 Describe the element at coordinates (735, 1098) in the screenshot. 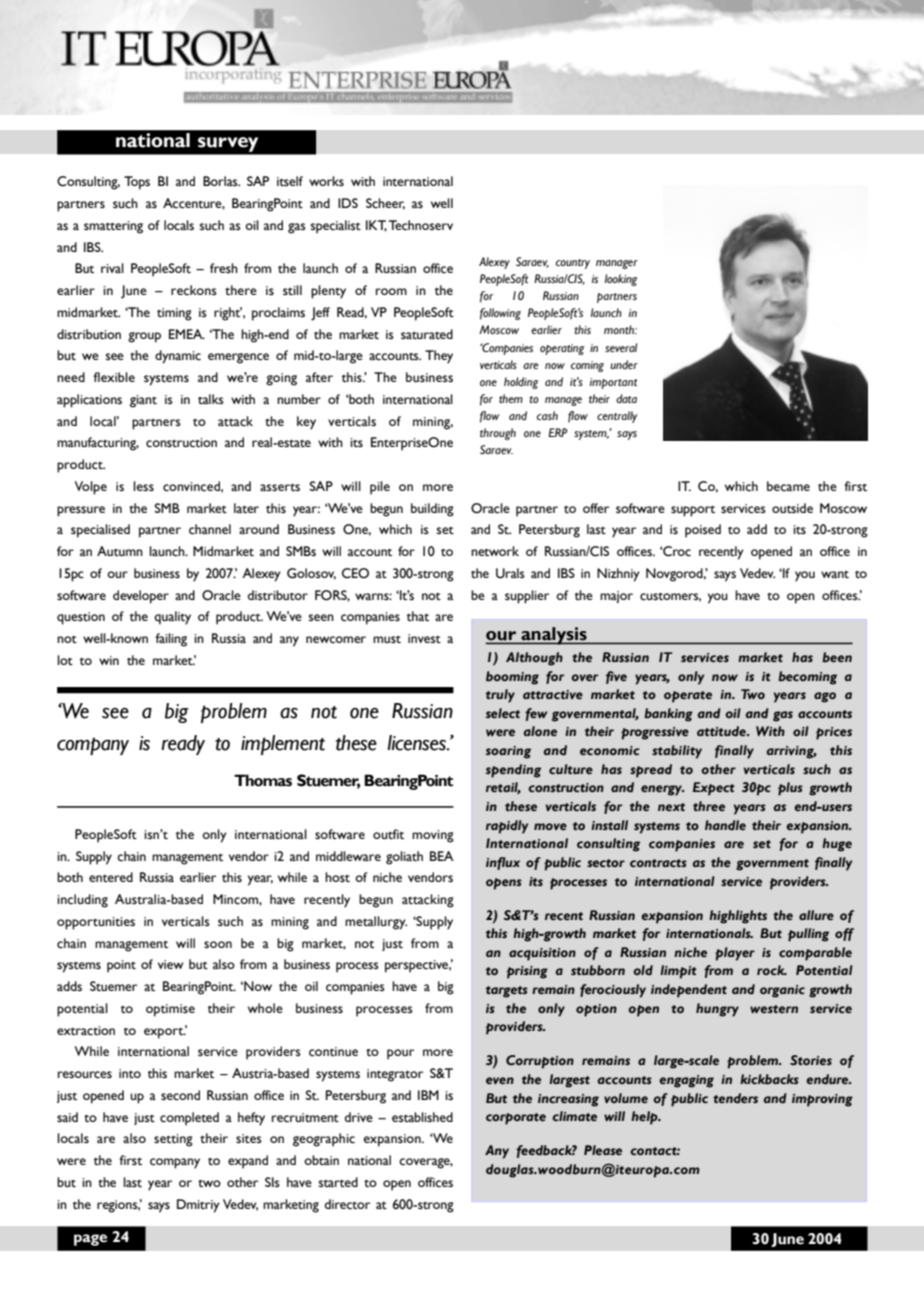

I see `tenders` at that location.
